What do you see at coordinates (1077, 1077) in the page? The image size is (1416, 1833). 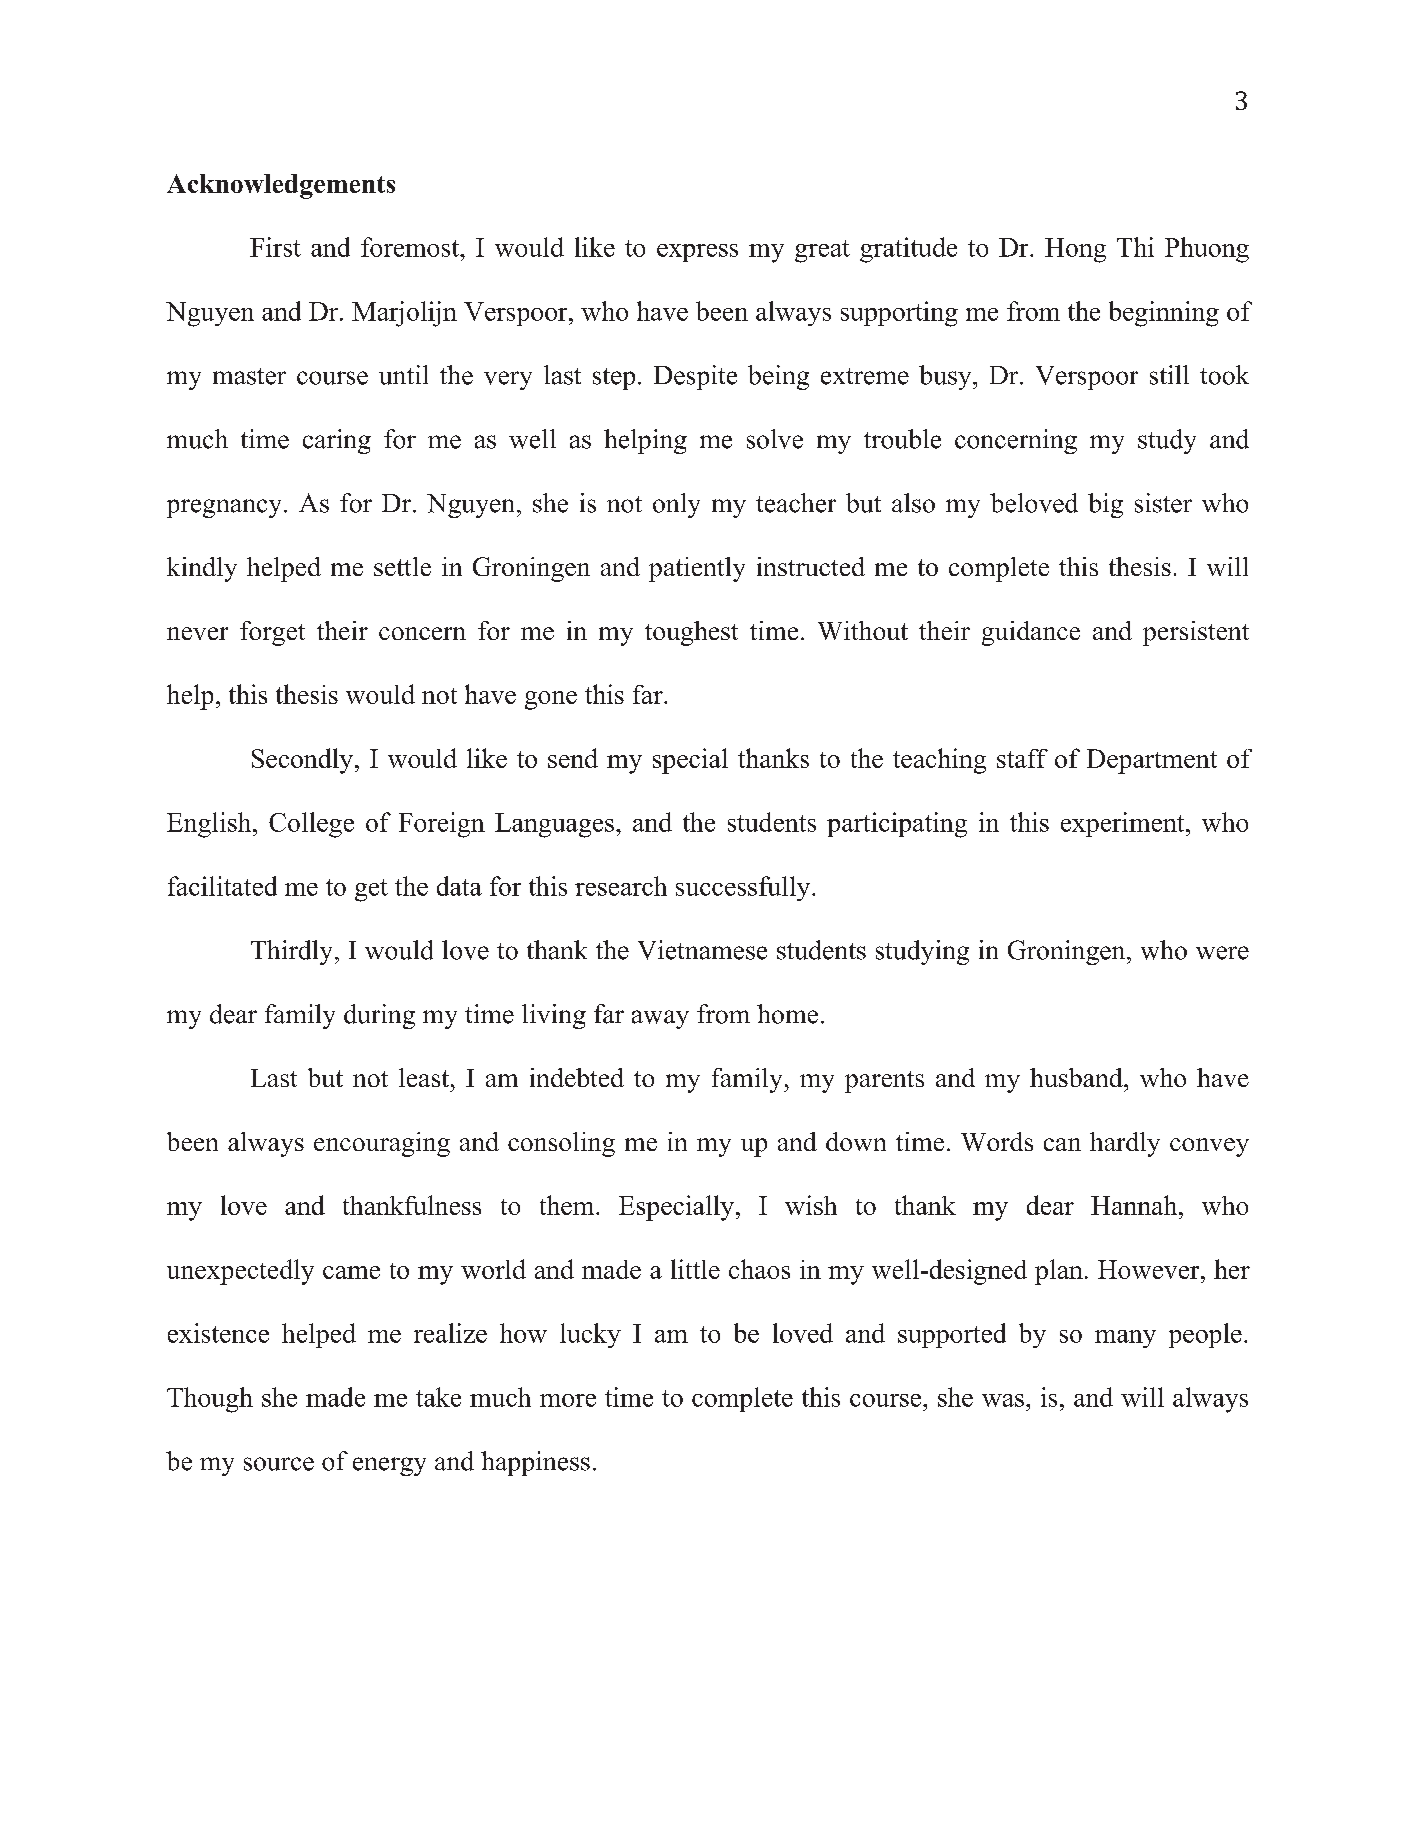 I see `husband` at bounding box center [1077, 1077].
